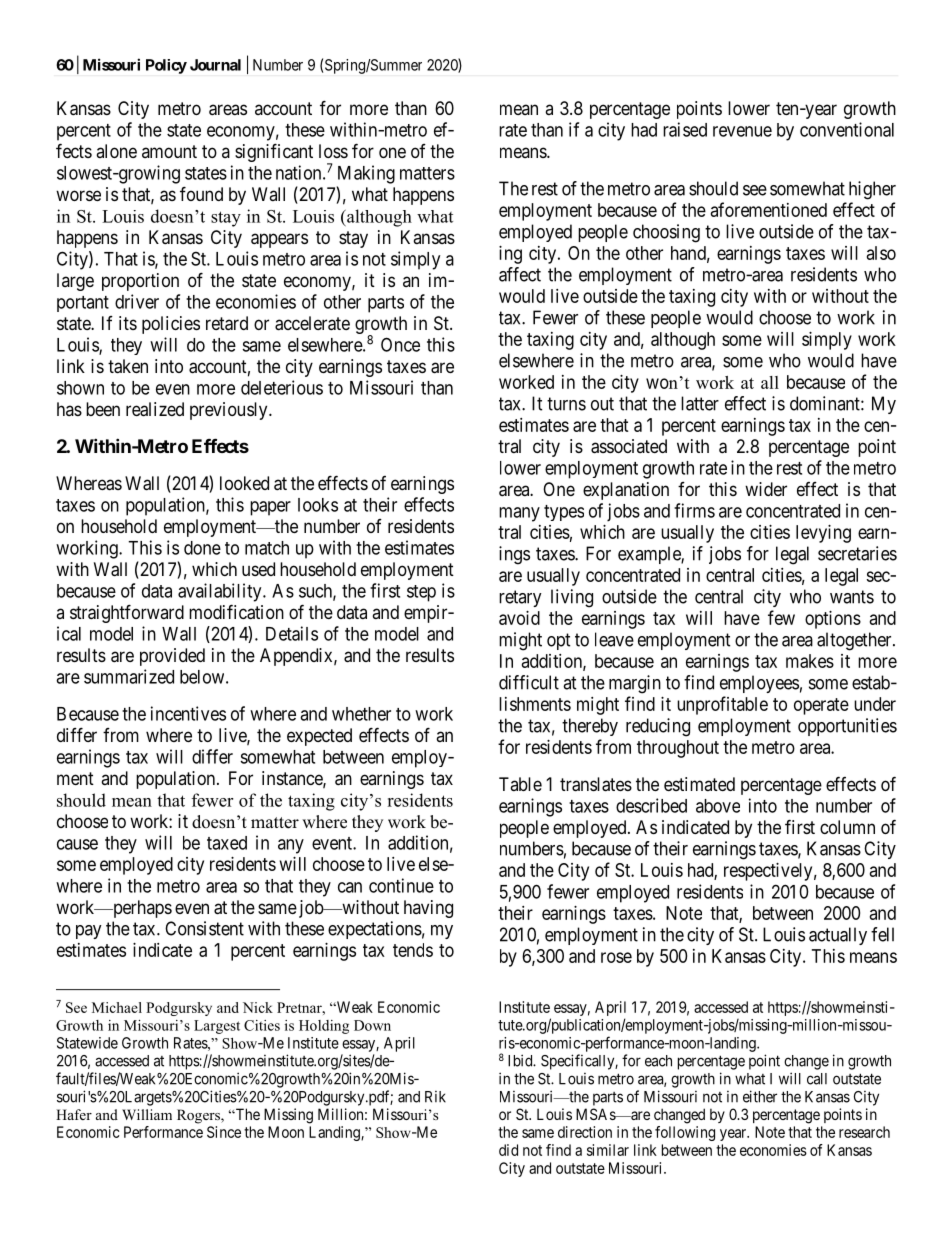 The width and height of the screenshot is (952, 1233). Describe the element at coordinates (127, 613) in the screenshot. I see `straightforward` at that location.
